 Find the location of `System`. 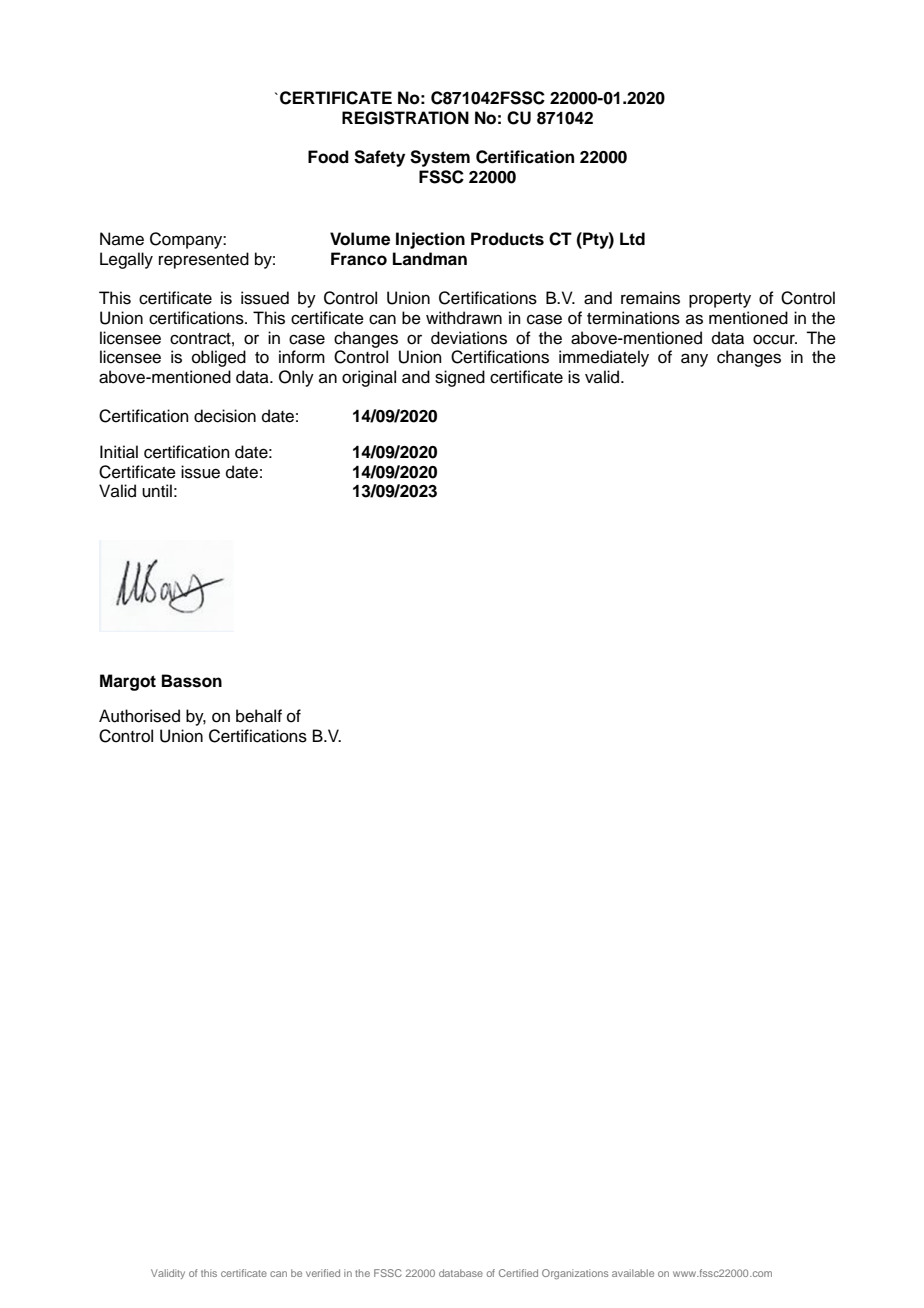

System is located at coordinates (440, 158).
